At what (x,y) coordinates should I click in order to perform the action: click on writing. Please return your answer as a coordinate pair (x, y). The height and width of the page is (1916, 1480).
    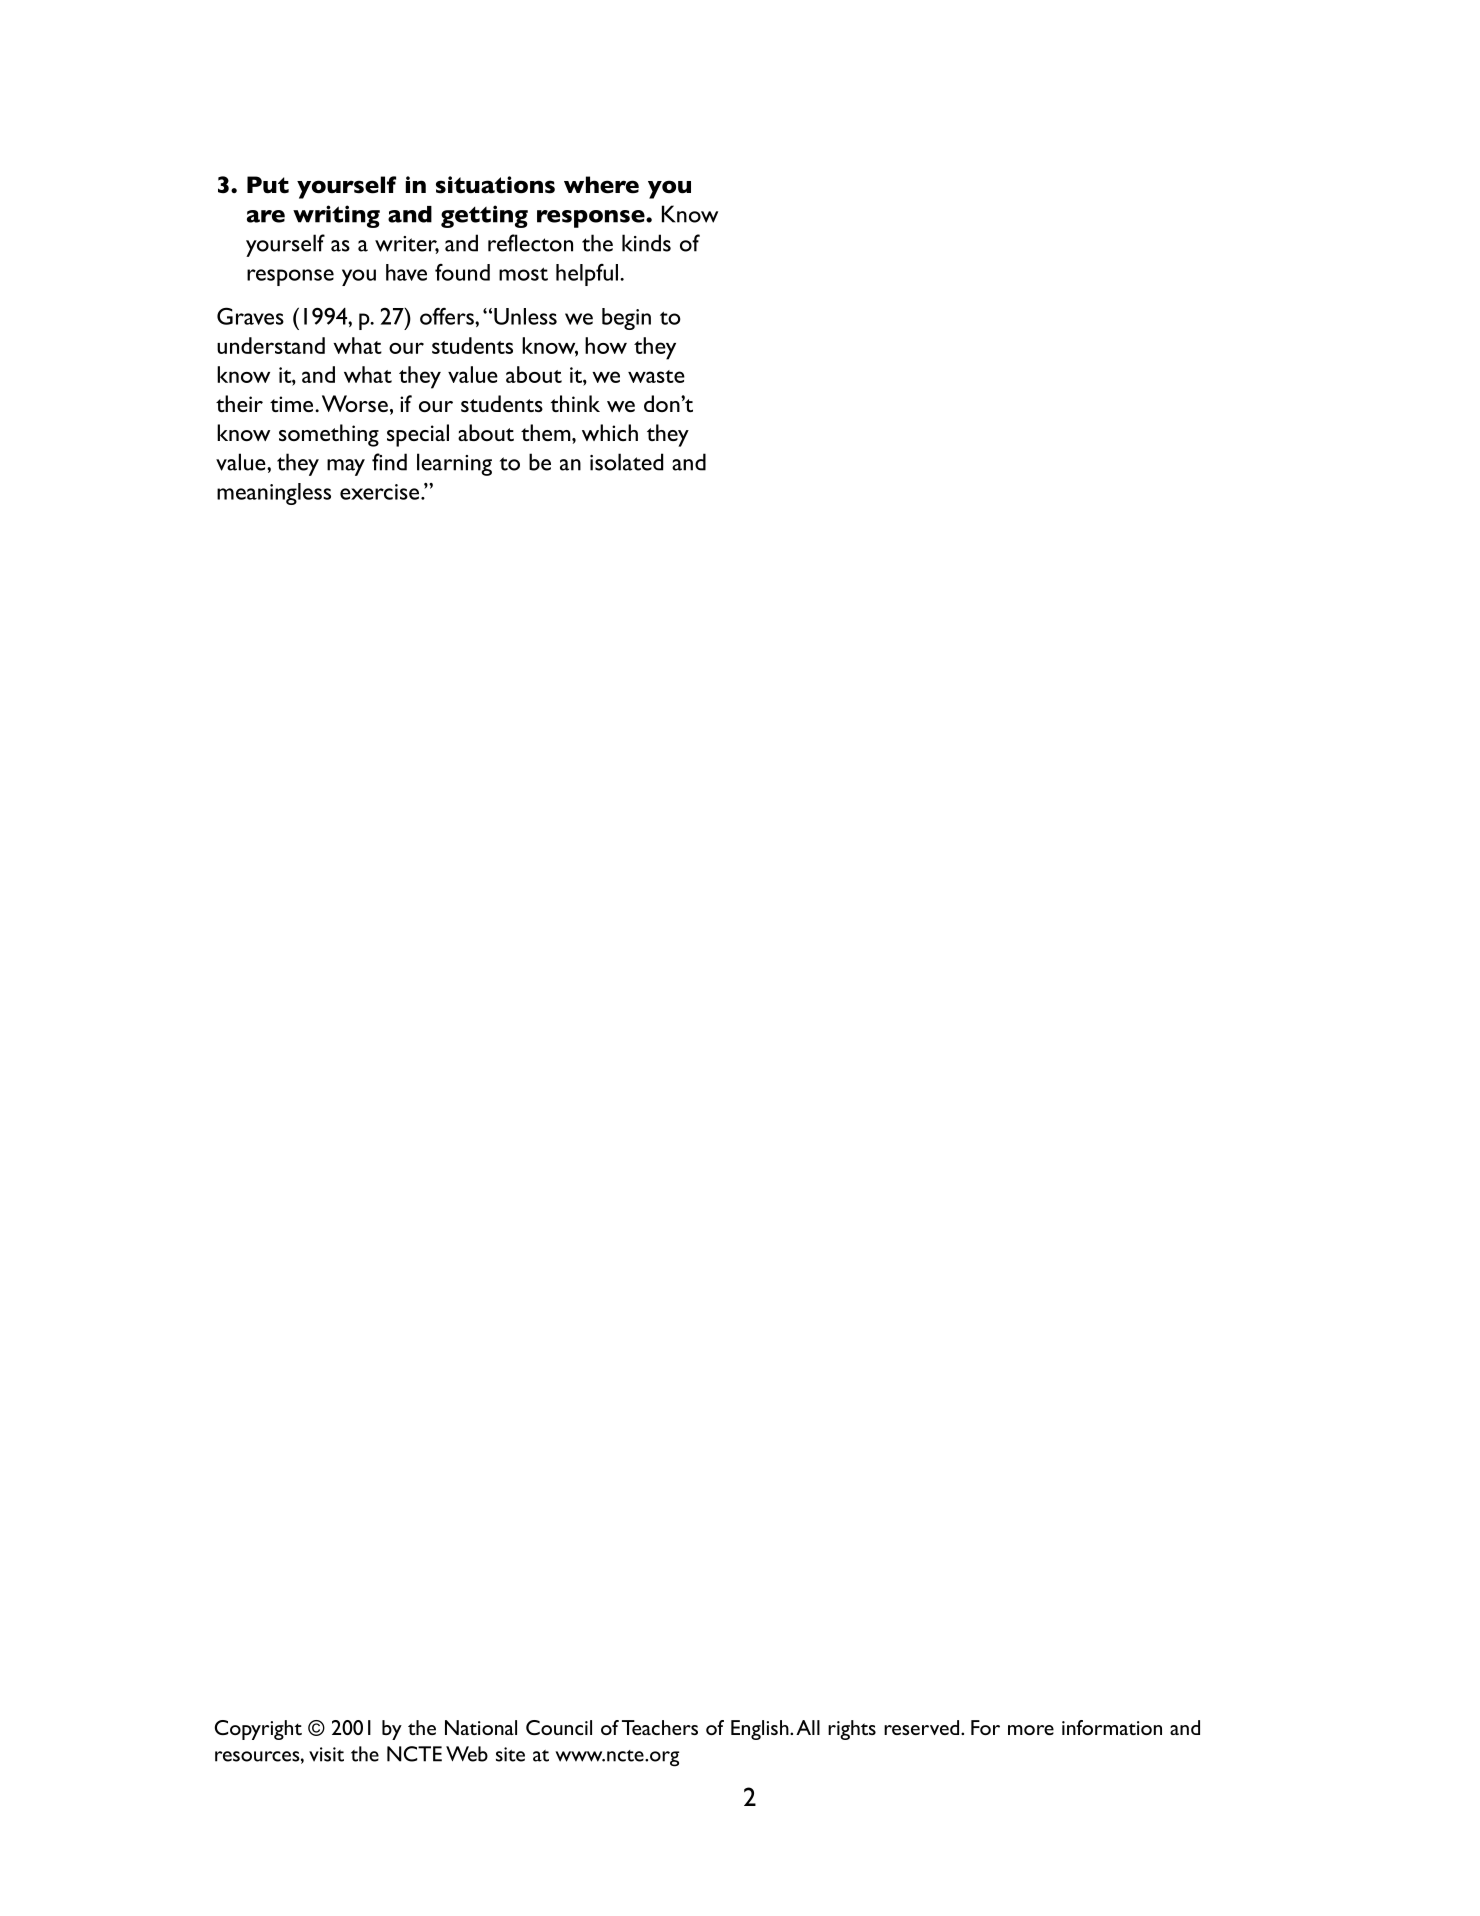
    Looking at the image, I should click on (336, 216).
